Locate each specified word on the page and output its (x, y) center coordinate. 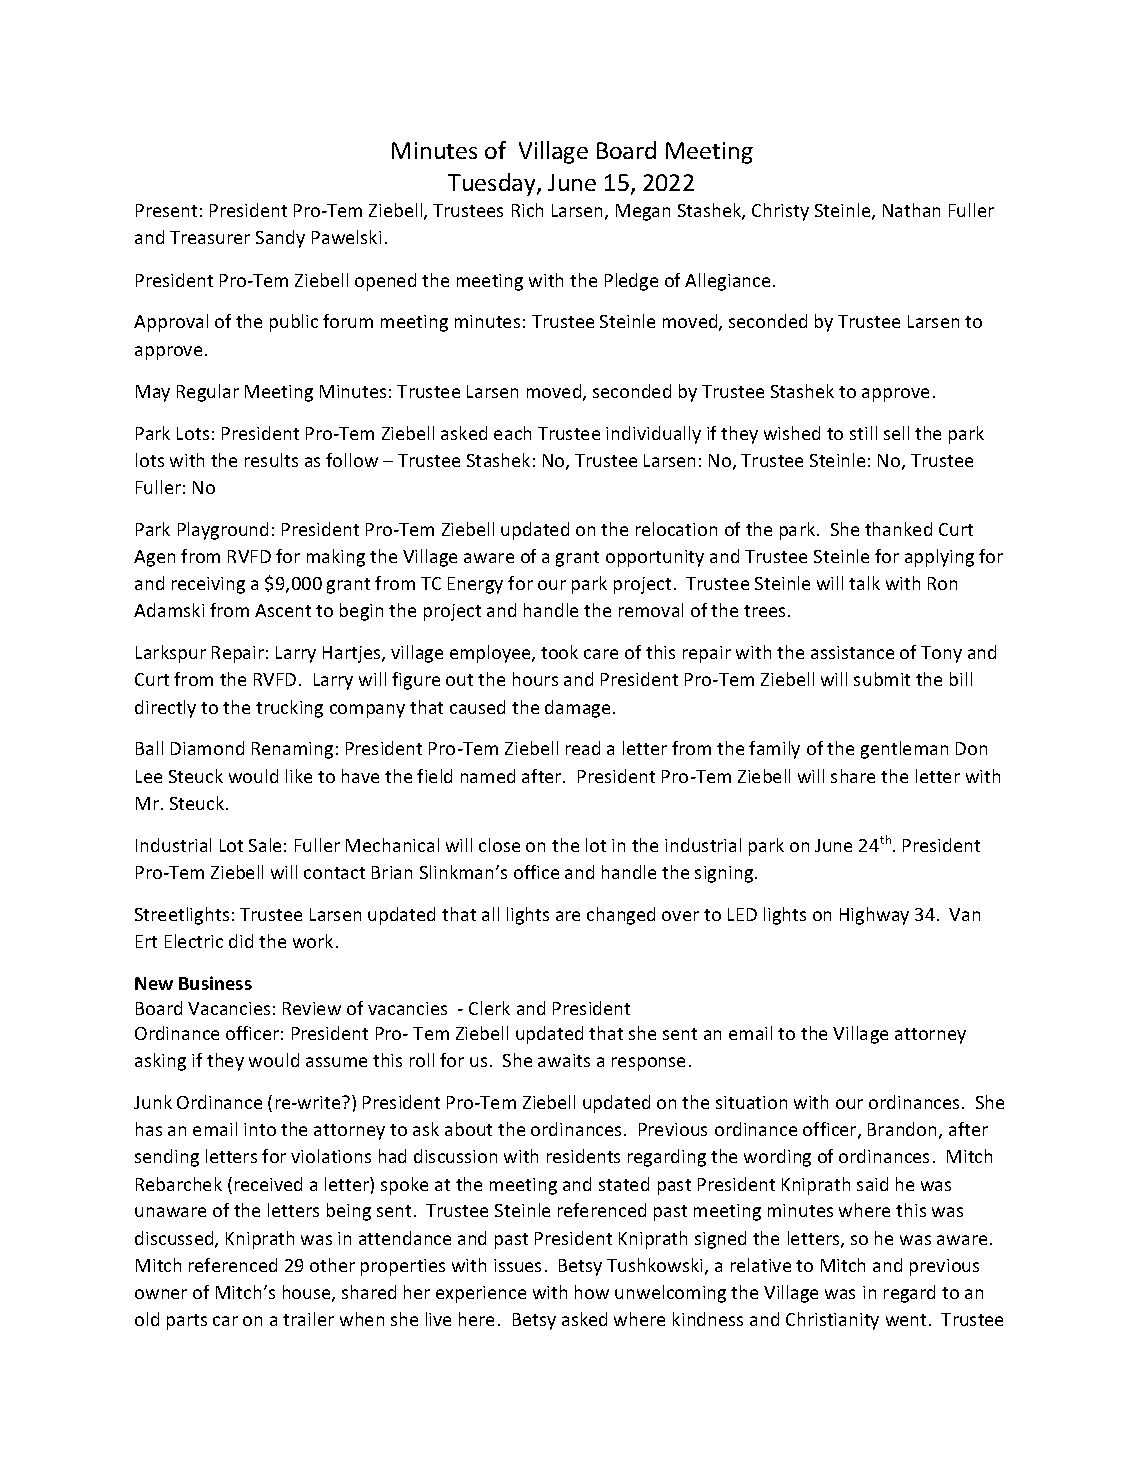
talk (864, 583)
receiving (208, 585)
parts (187, 1322)
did (241, 941)
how (592, 1292)
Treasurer (210, 237)
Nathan (911, 210)
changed (621, 916)
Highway (874, 916)
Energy (475, 585)
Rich (527, 210)
